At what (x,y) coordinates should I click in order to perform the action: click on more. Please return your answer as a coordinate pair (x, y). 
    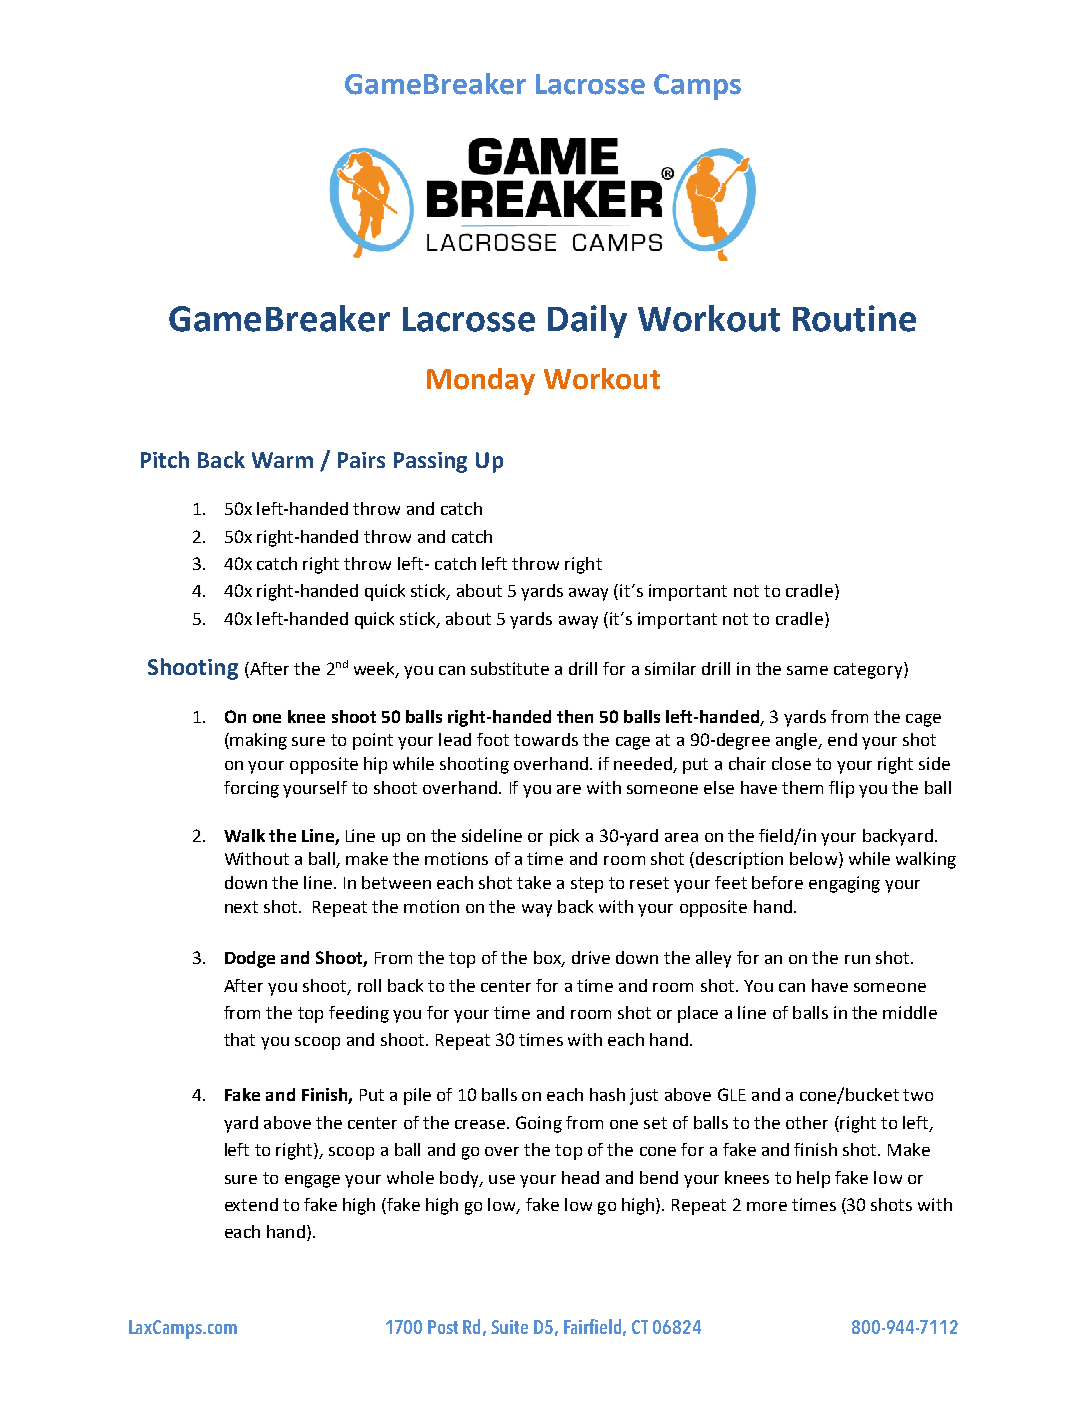
    Looking at the image, I should click on (767, 1206).
